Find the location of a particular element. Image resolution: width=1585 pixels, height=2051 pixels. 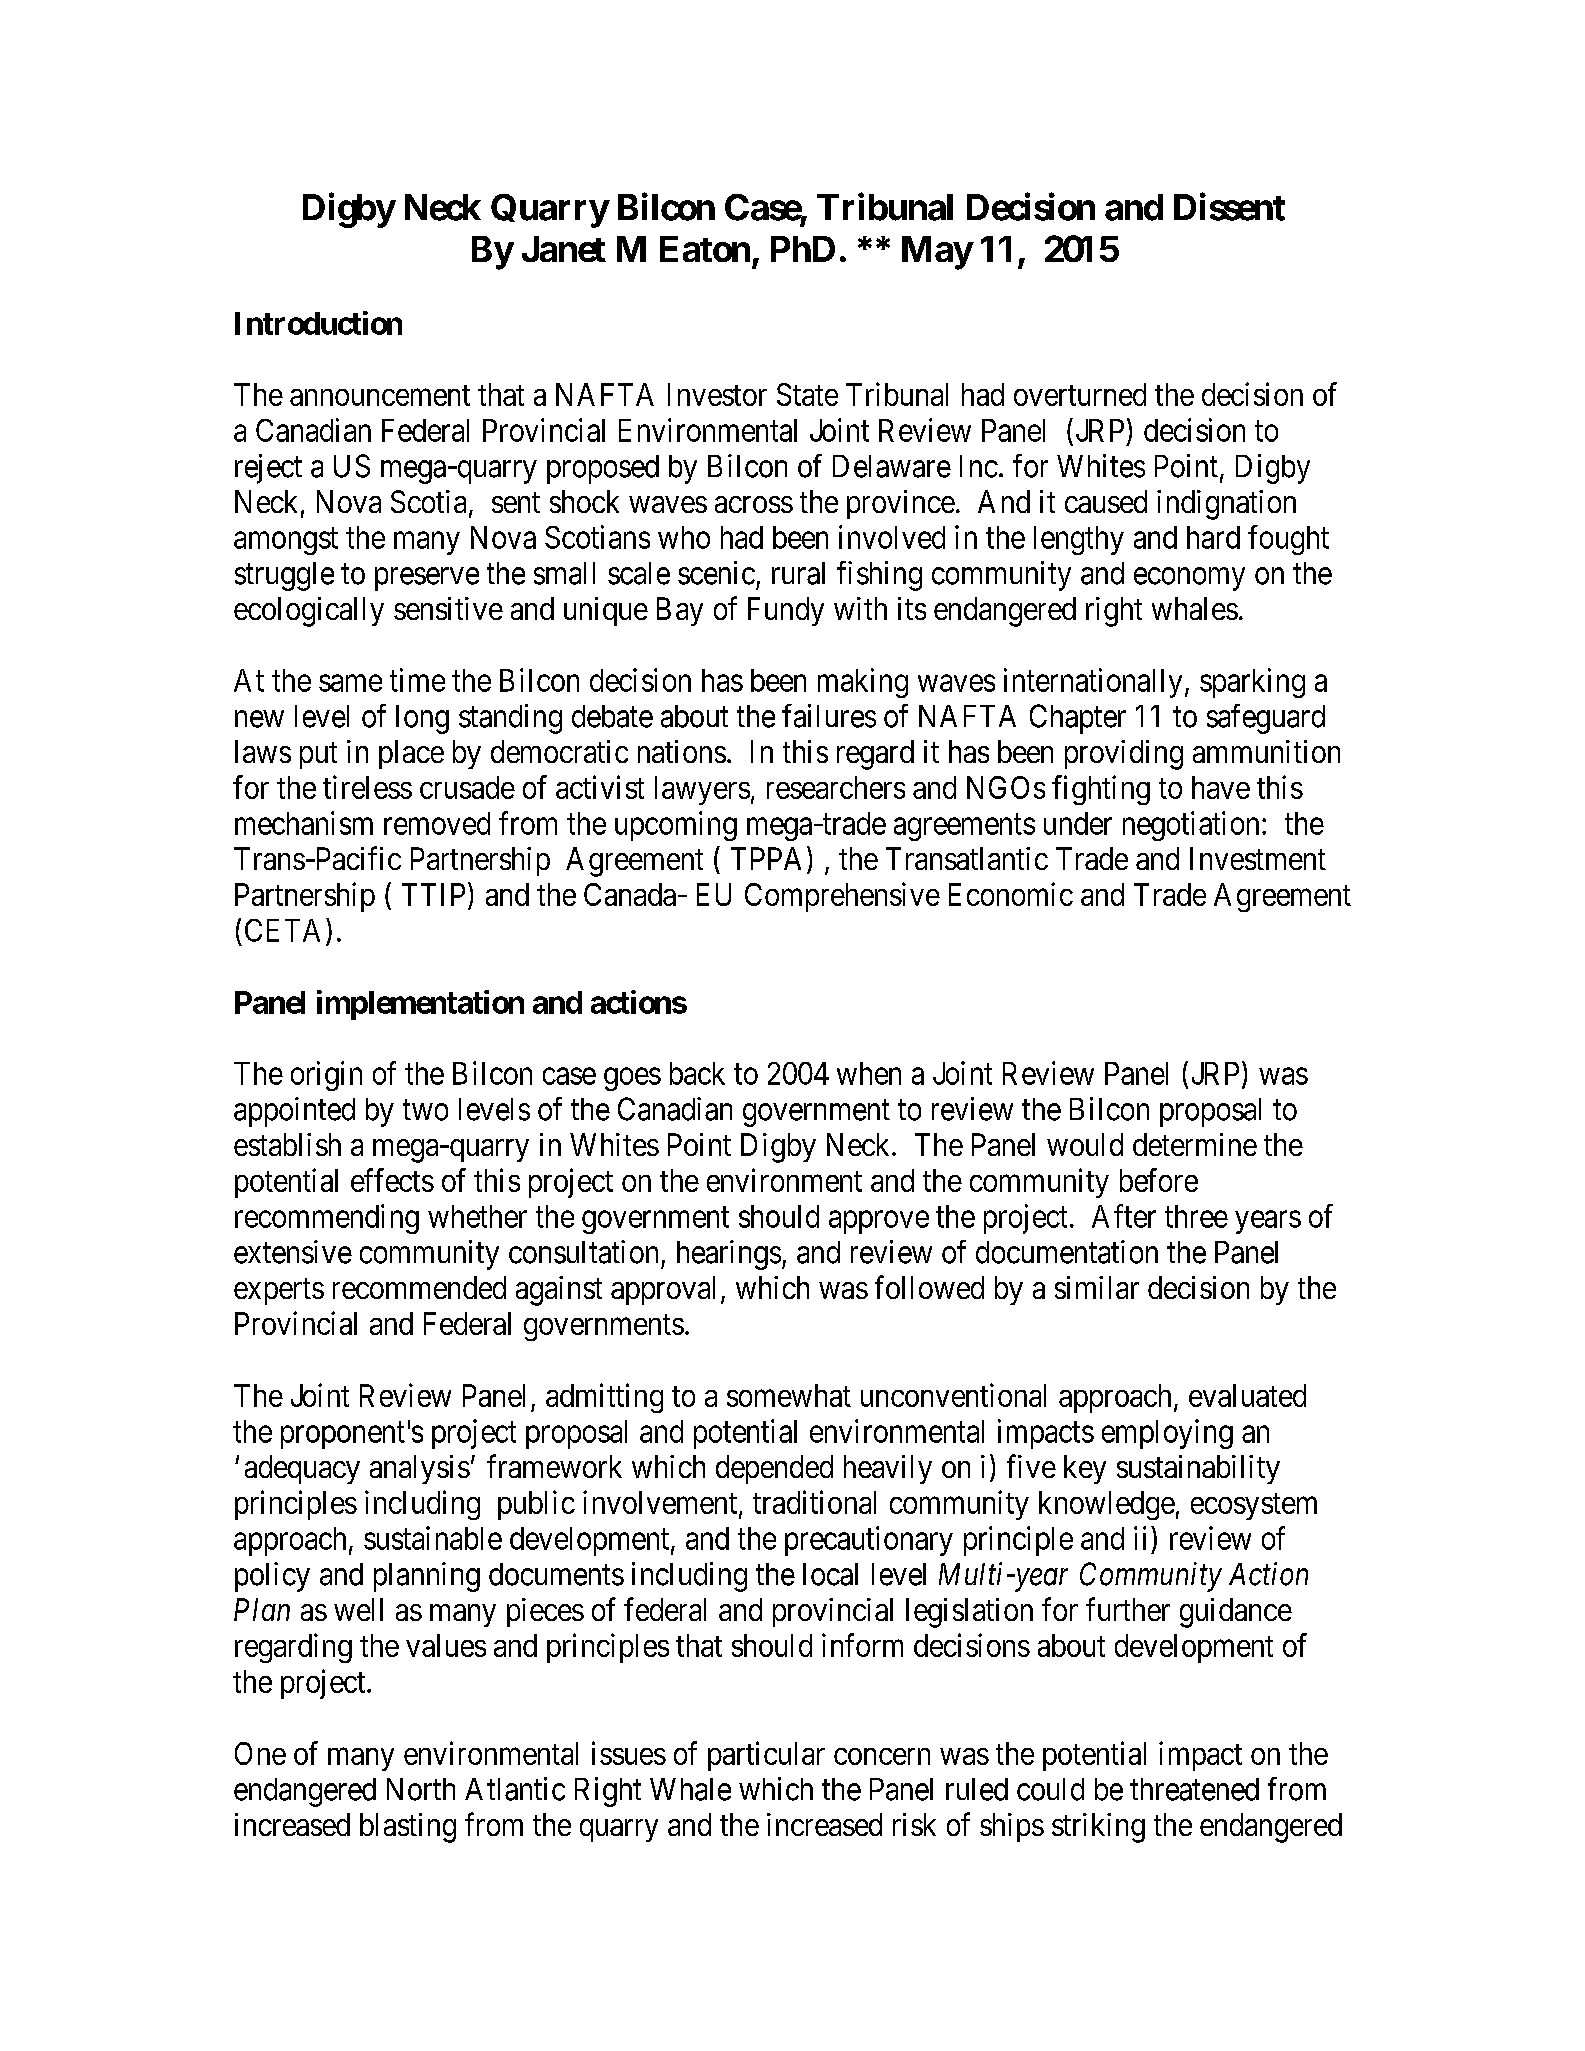

Introduction is located at coordinates (318, 323).
